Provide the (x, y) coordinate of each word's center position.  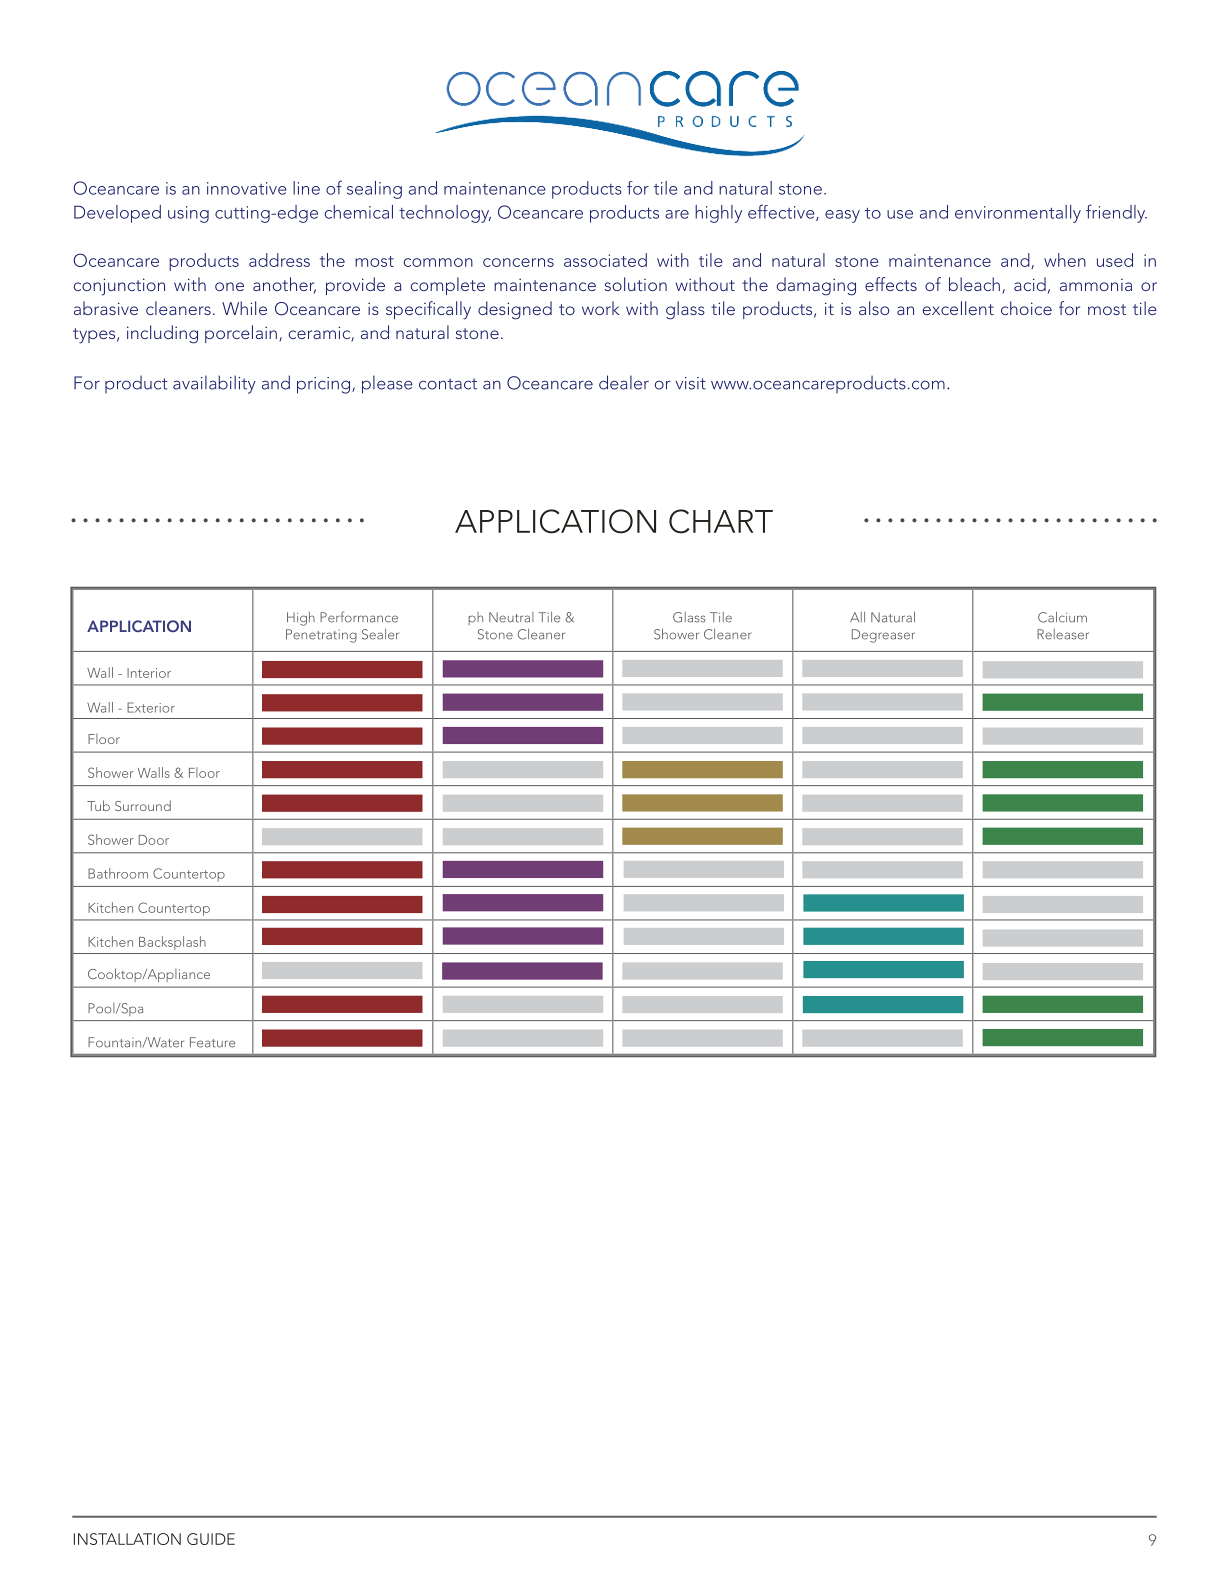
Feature (212, 1042)
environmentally (1018, 214)
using (188, 214)
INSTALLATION (127, 1539)
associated (605, 260)
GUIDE (211, 1539)
